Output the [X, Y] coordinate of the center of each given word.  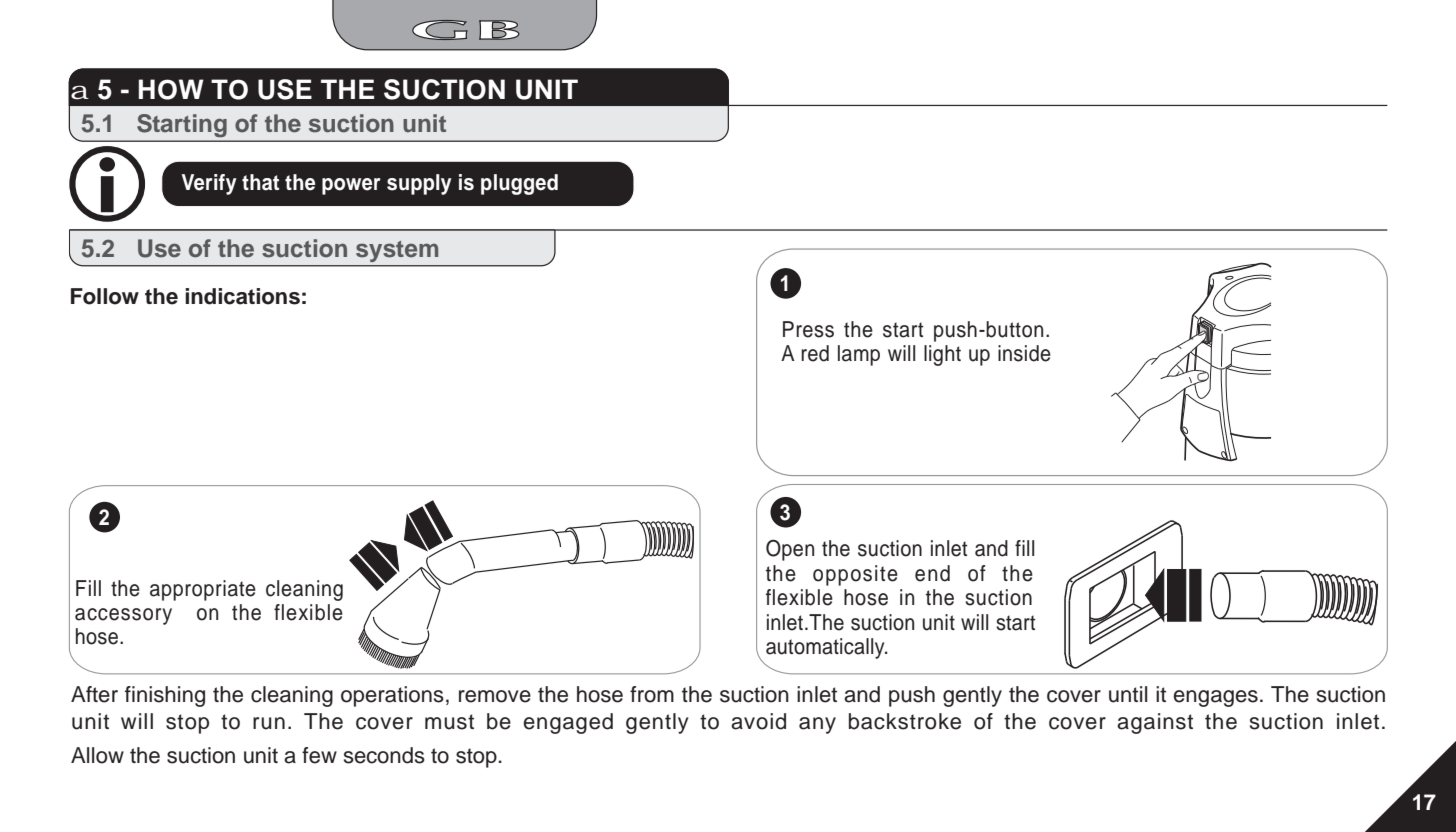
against [1155, 723]
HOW [171, 89]
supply [419, 184]
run [269, 723]
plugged [519, 184]
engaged [568, 723]
